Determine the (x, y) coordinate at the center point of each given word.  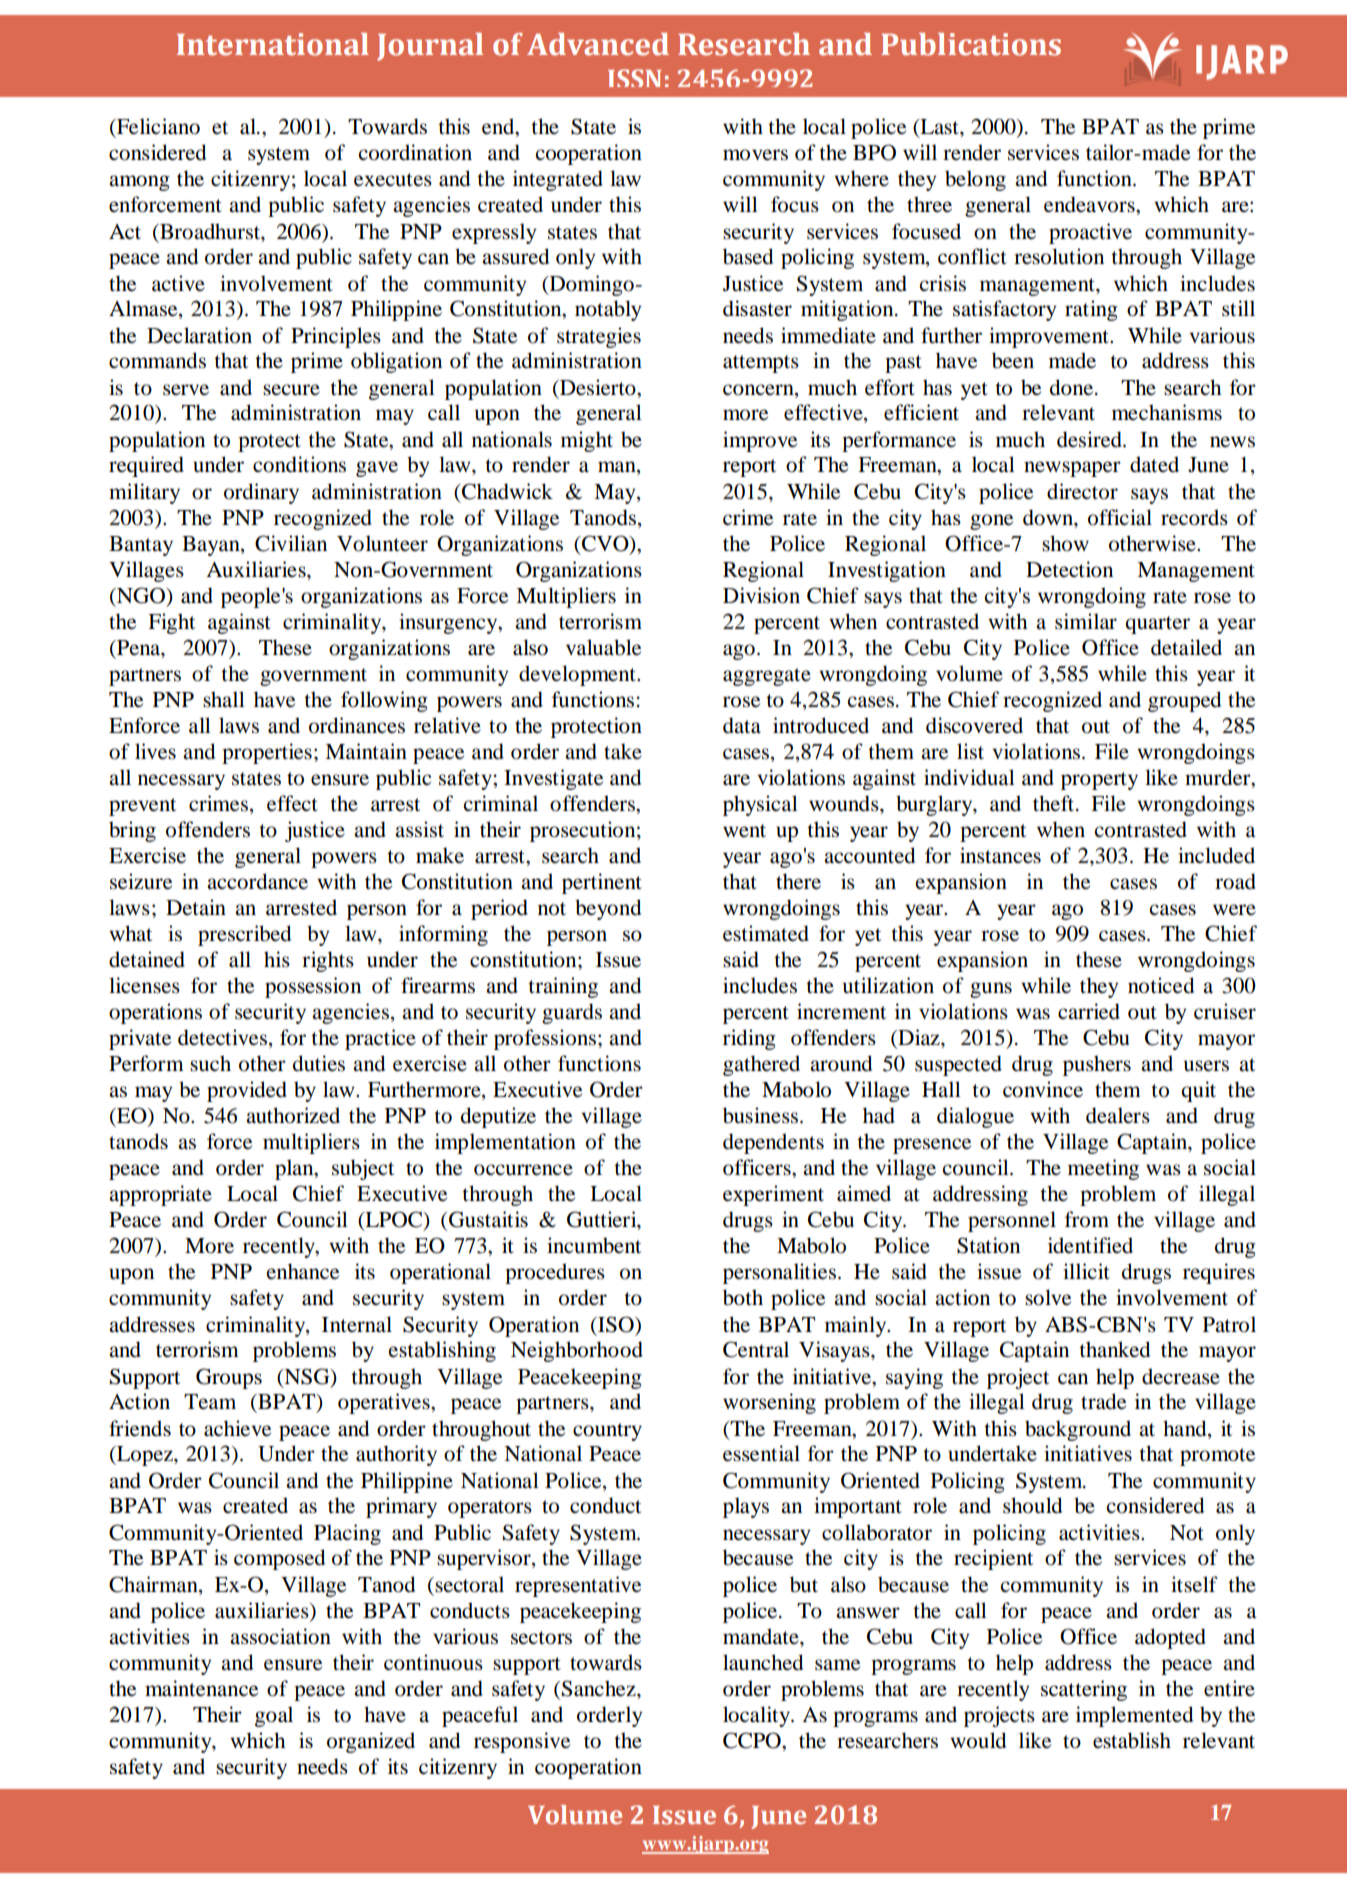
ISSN (635, 78)
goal (274, 1716)
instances (1000, 855)
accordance (257, 881)
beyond (608, 909)
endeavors (1090, 204)
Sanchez (600, 1688)
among (139, 183)
